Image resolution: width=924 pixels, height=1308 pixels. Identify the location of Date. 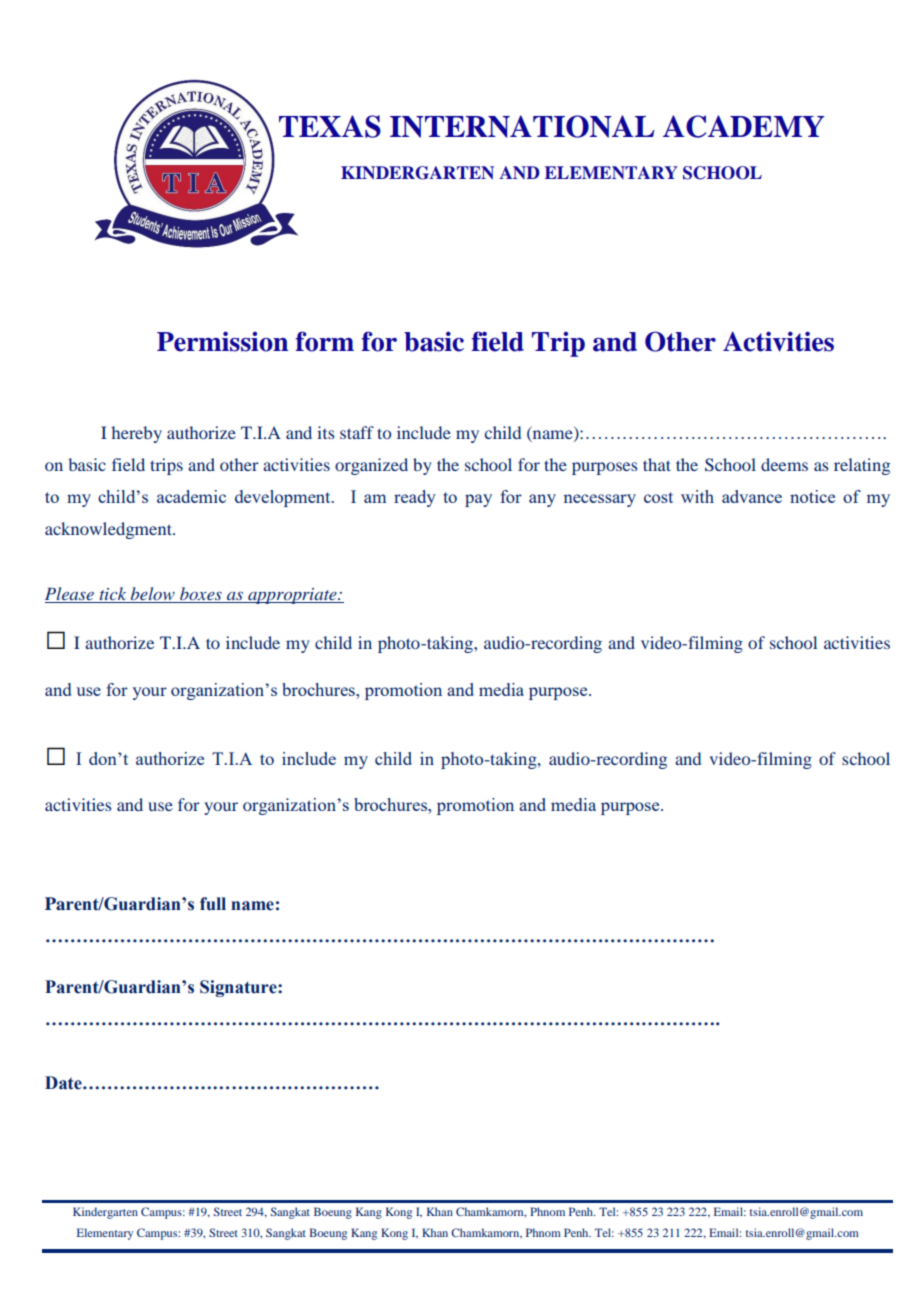
(64, 1083).
